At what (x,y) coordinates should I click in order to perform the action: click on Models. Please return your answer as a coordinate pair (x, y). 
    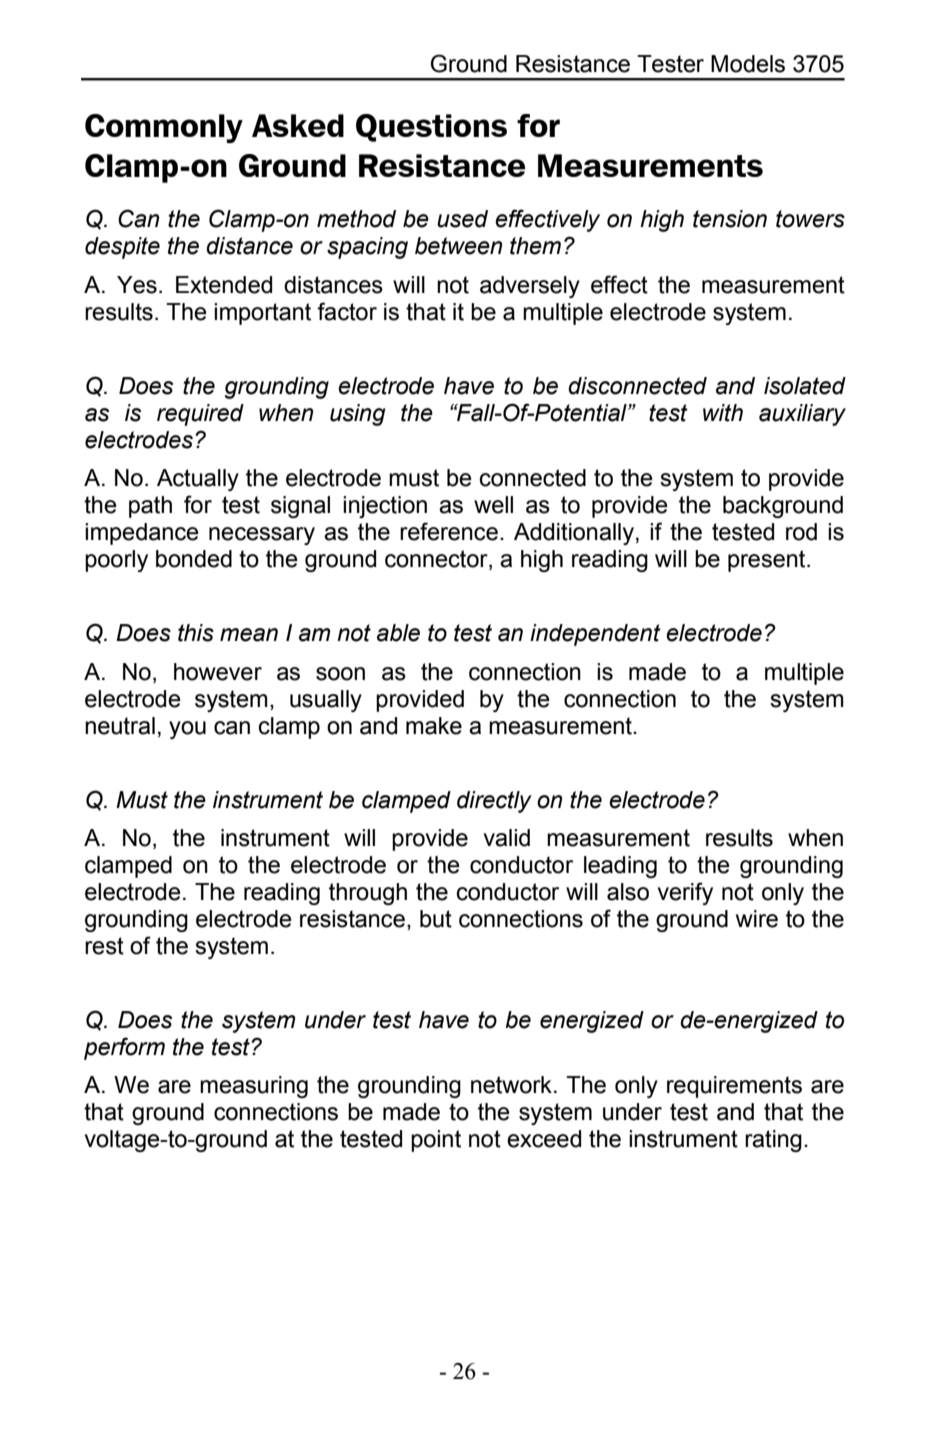
    Looking at the image, I should click on (748, 64).
